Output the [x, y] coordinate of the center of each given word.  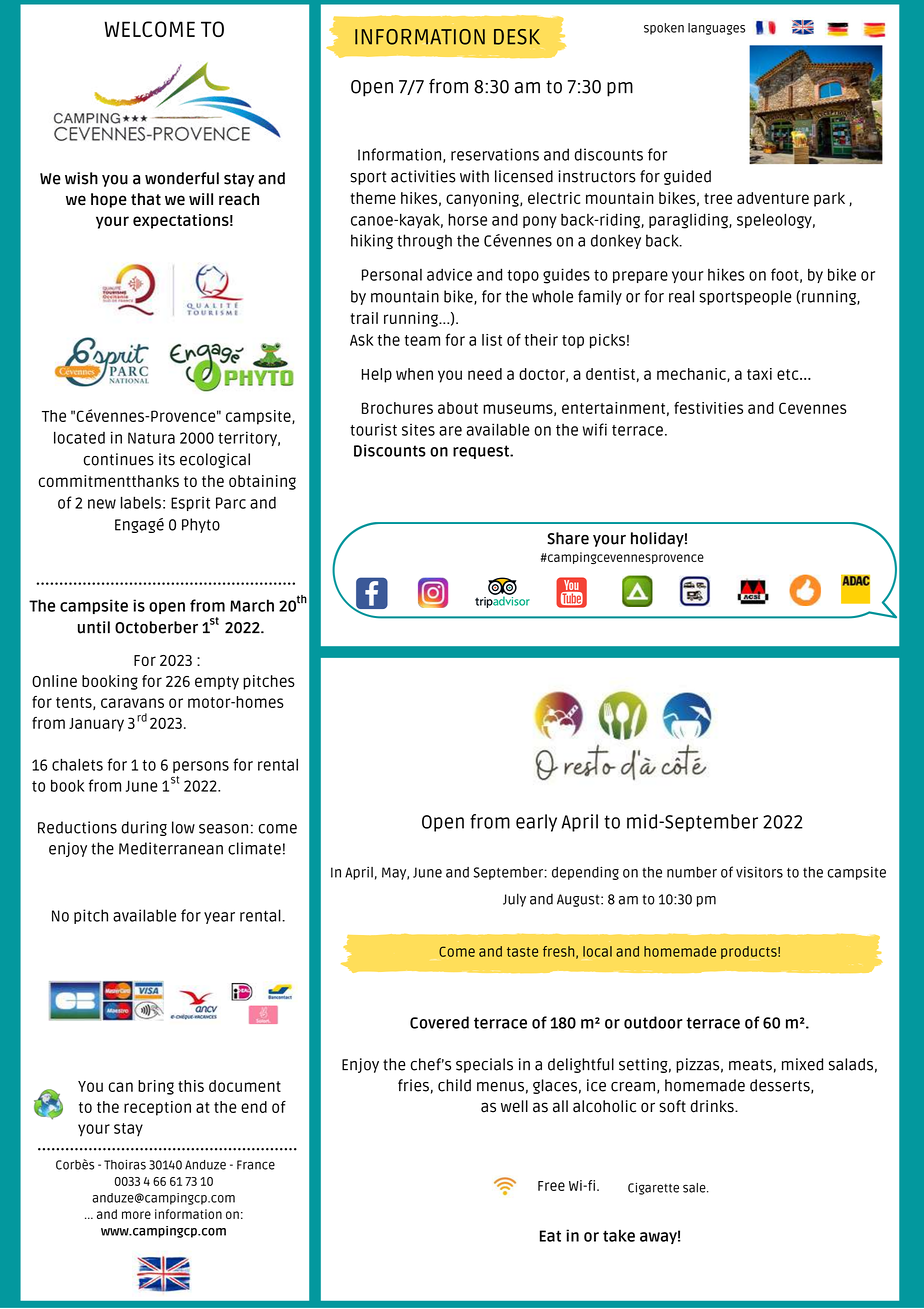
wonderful [182, 178]
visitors [759, 872]
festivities [708, 408]
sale [695, 1188]
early [536, 823]
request [482, 452]
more [136, 1215]
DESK [517, 37]
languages [716, 29]
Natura [151, 438]
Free [551, 1186]
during [144, 828]
